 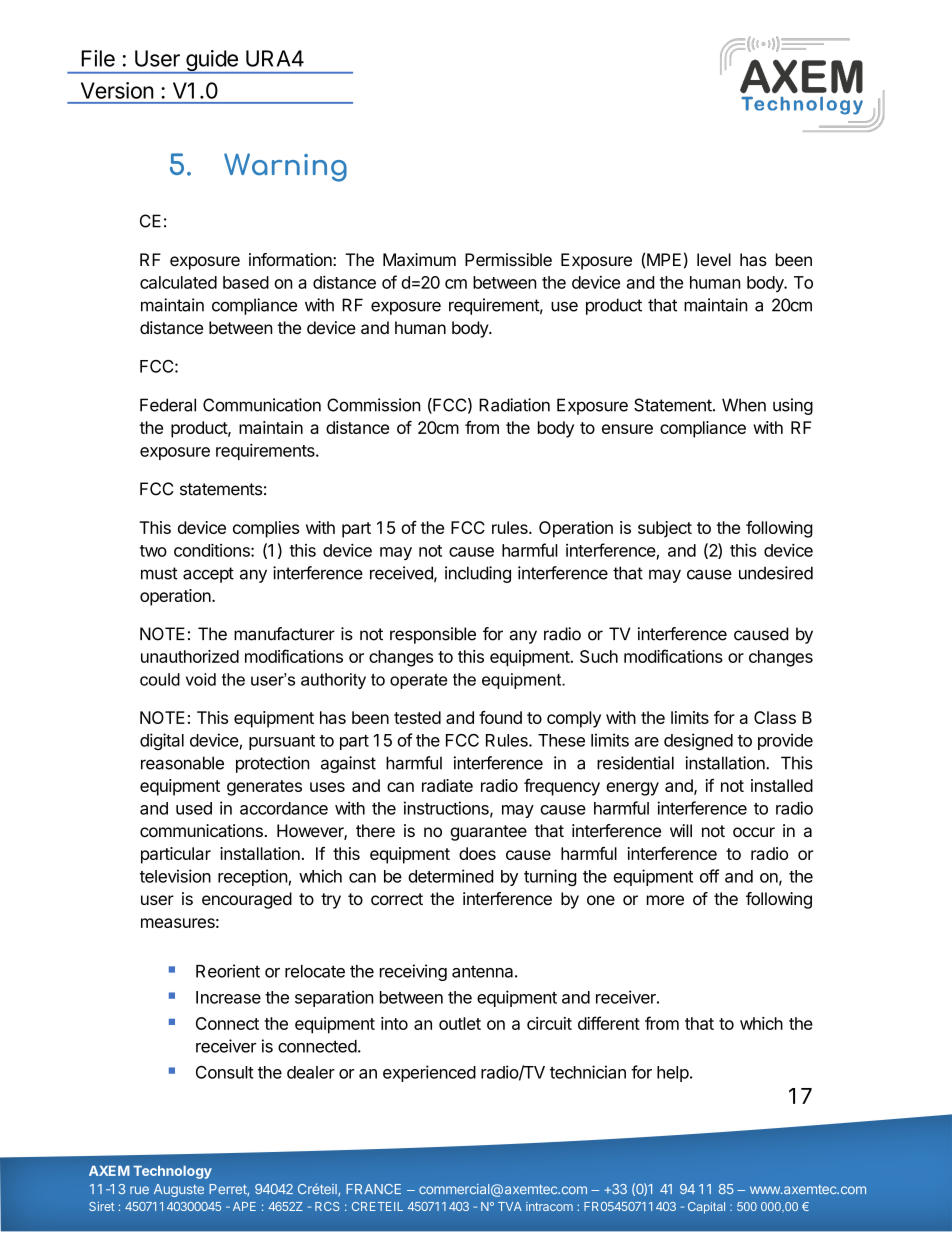 I want to click on When, so click(x=744, y=405).
